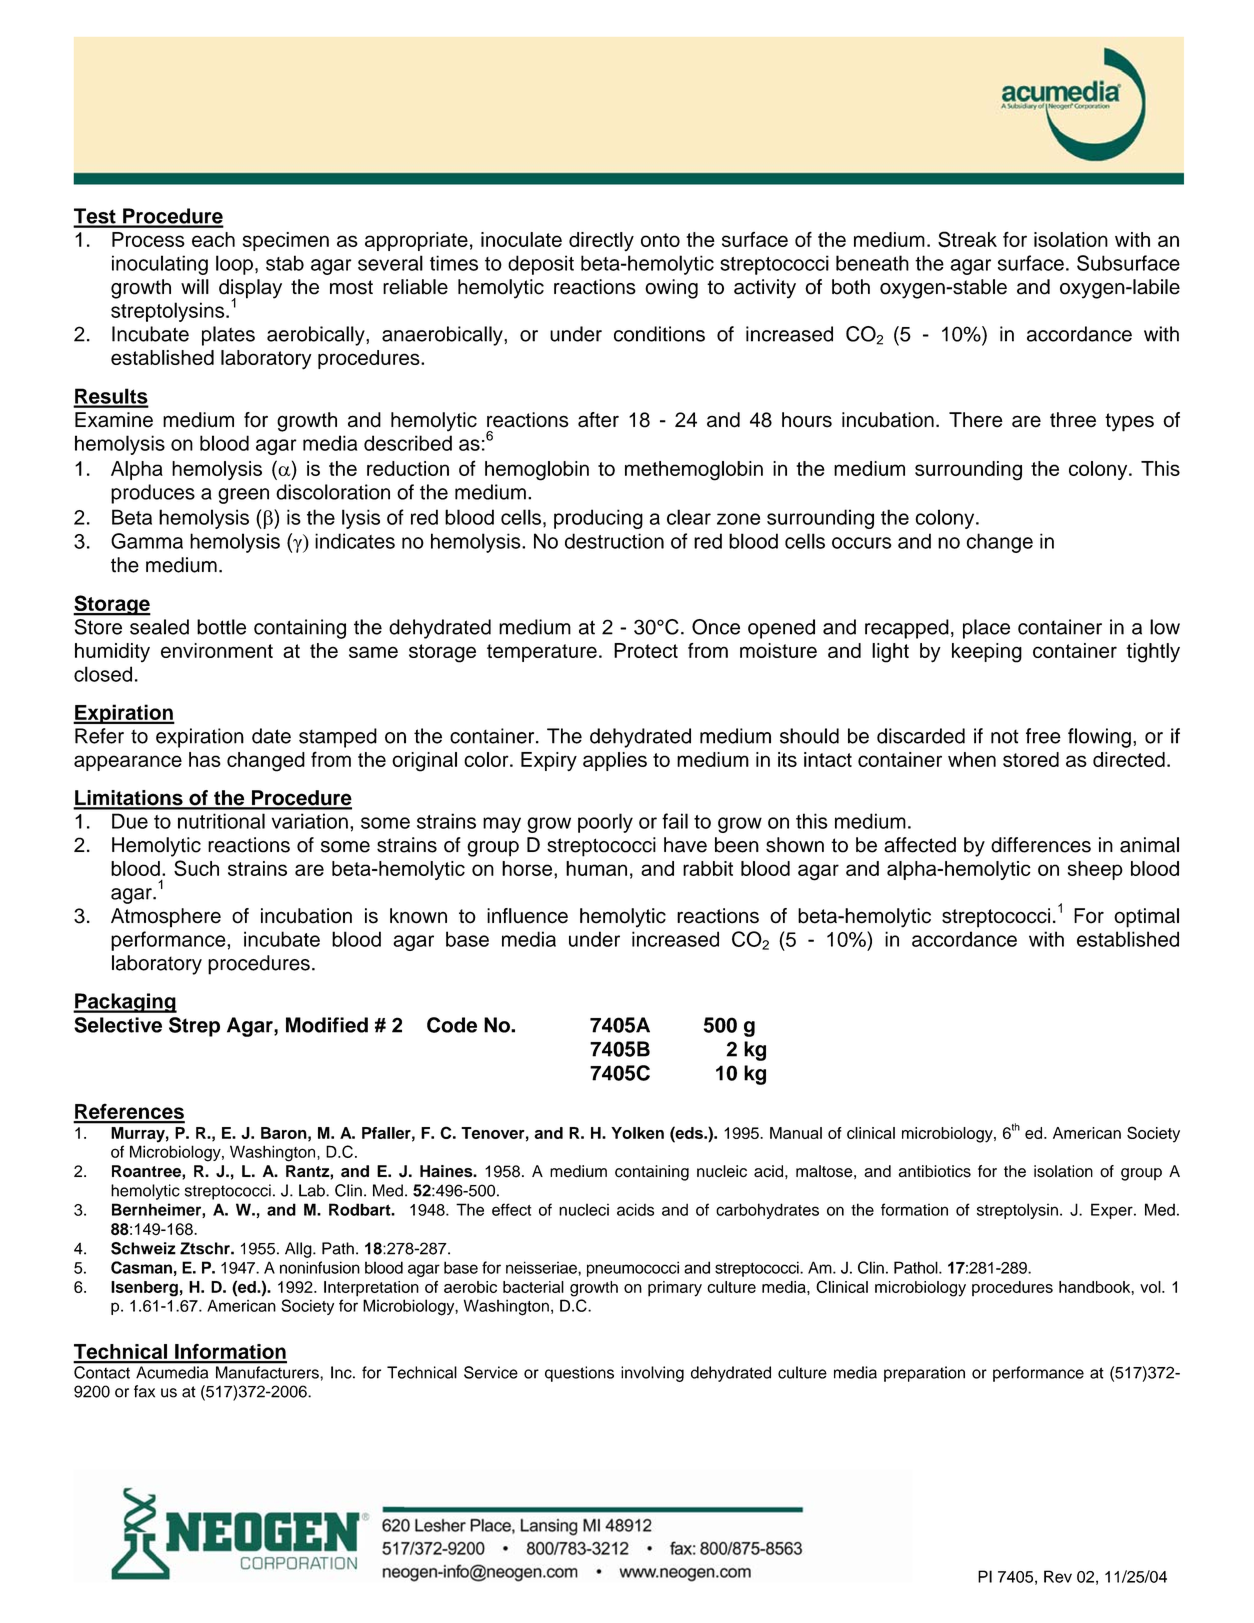  What do you see at coordinates (596, 868) in the screenshot?
I see `human` at bounding box center [596, 868].
